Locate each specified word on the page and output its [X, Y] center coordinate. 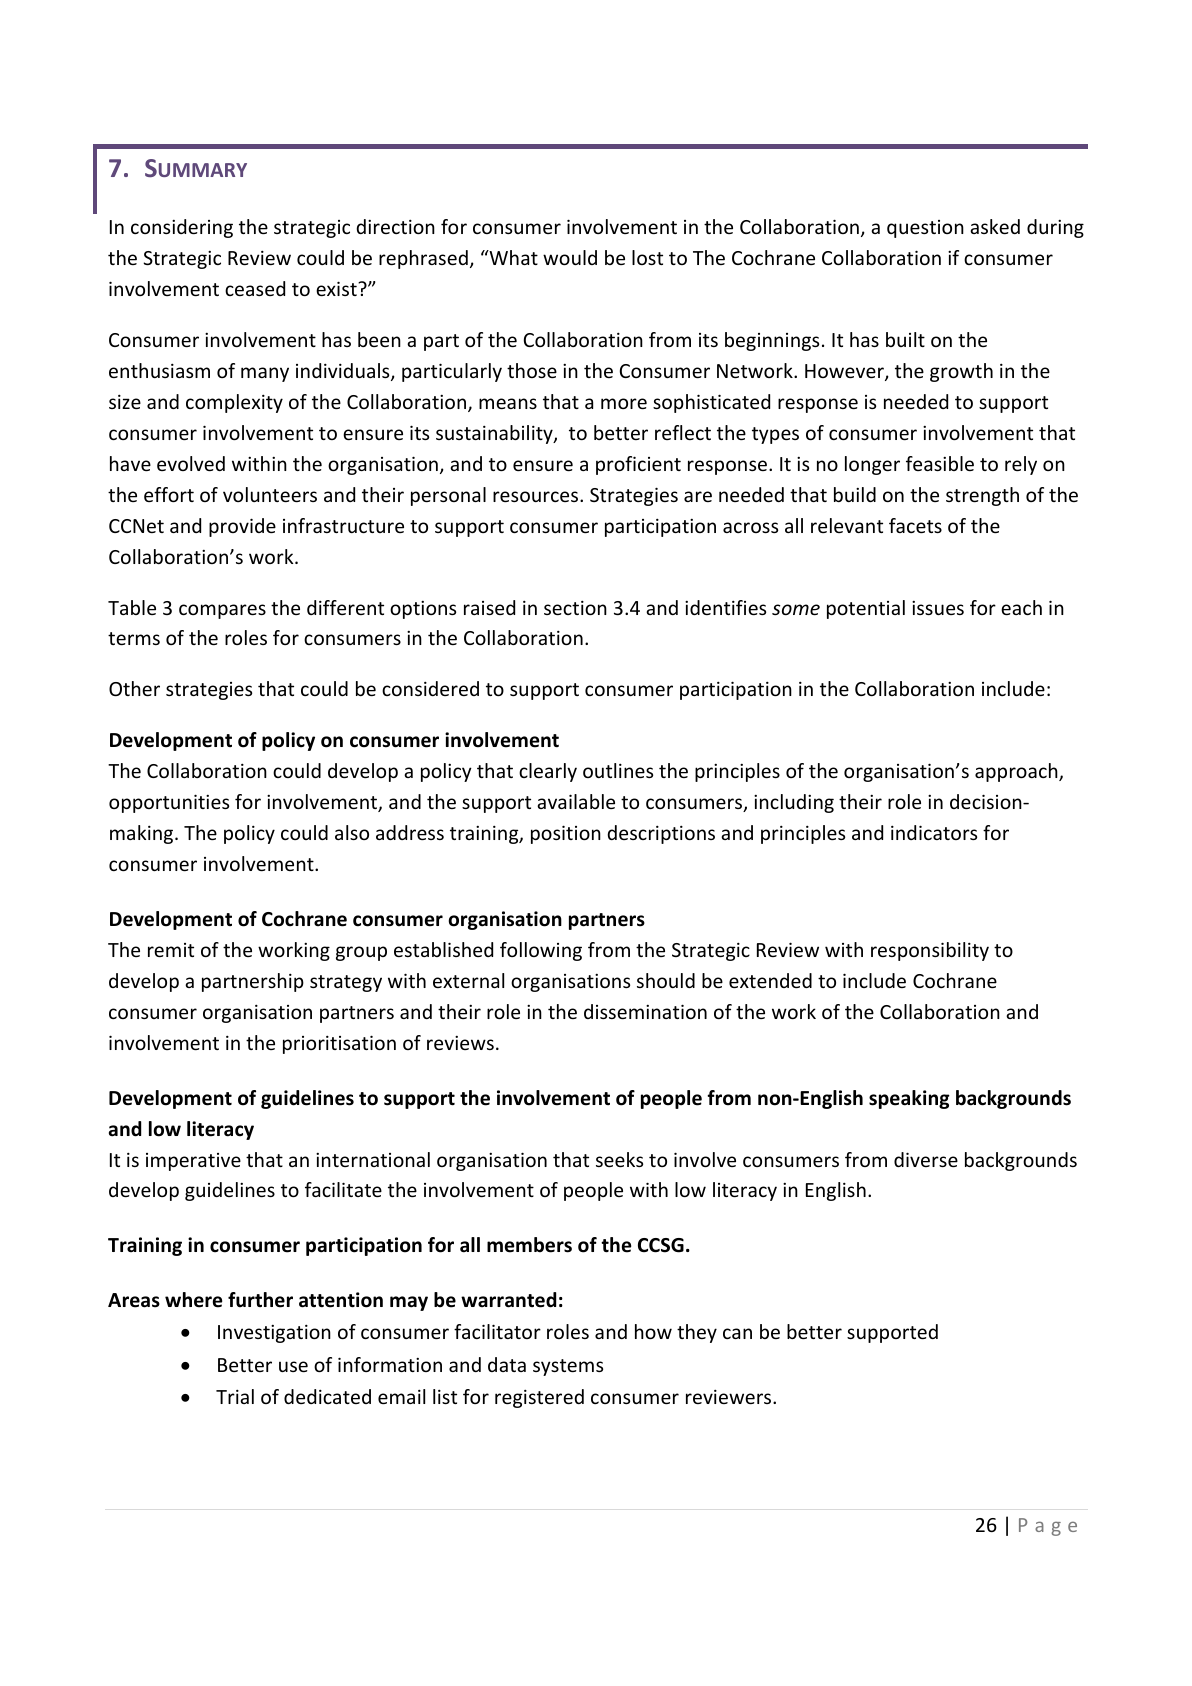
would [570, 257]
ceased [255, 288]
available [576, 801]
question [925, 229]
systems [568, 1367]
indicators [934, 832]
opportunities [169, 803]
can [737, 1333]
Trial [235, 1396]
